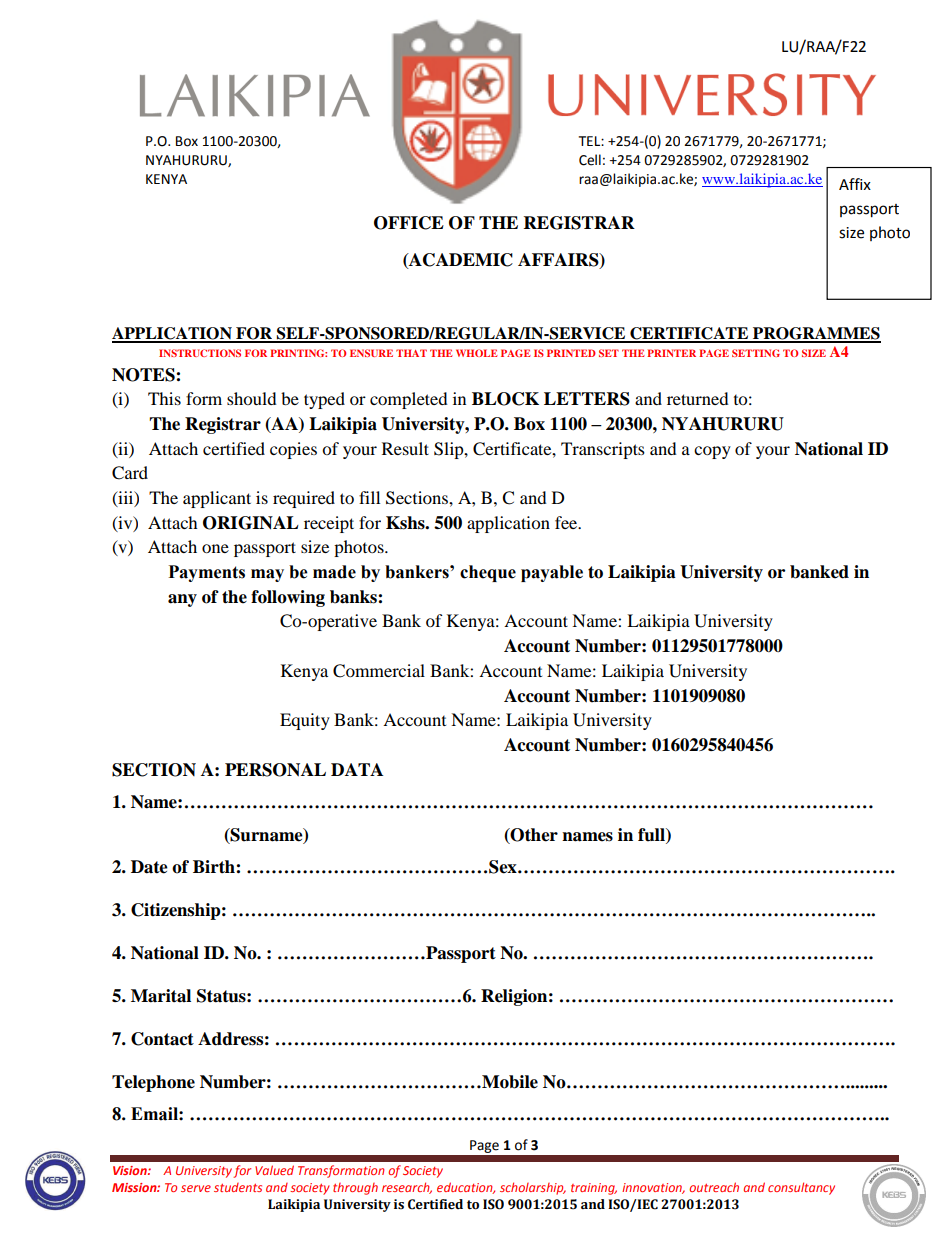 This screenshot has height=1233, width=952. I want to click on consultancy, so click(801, 1188).
